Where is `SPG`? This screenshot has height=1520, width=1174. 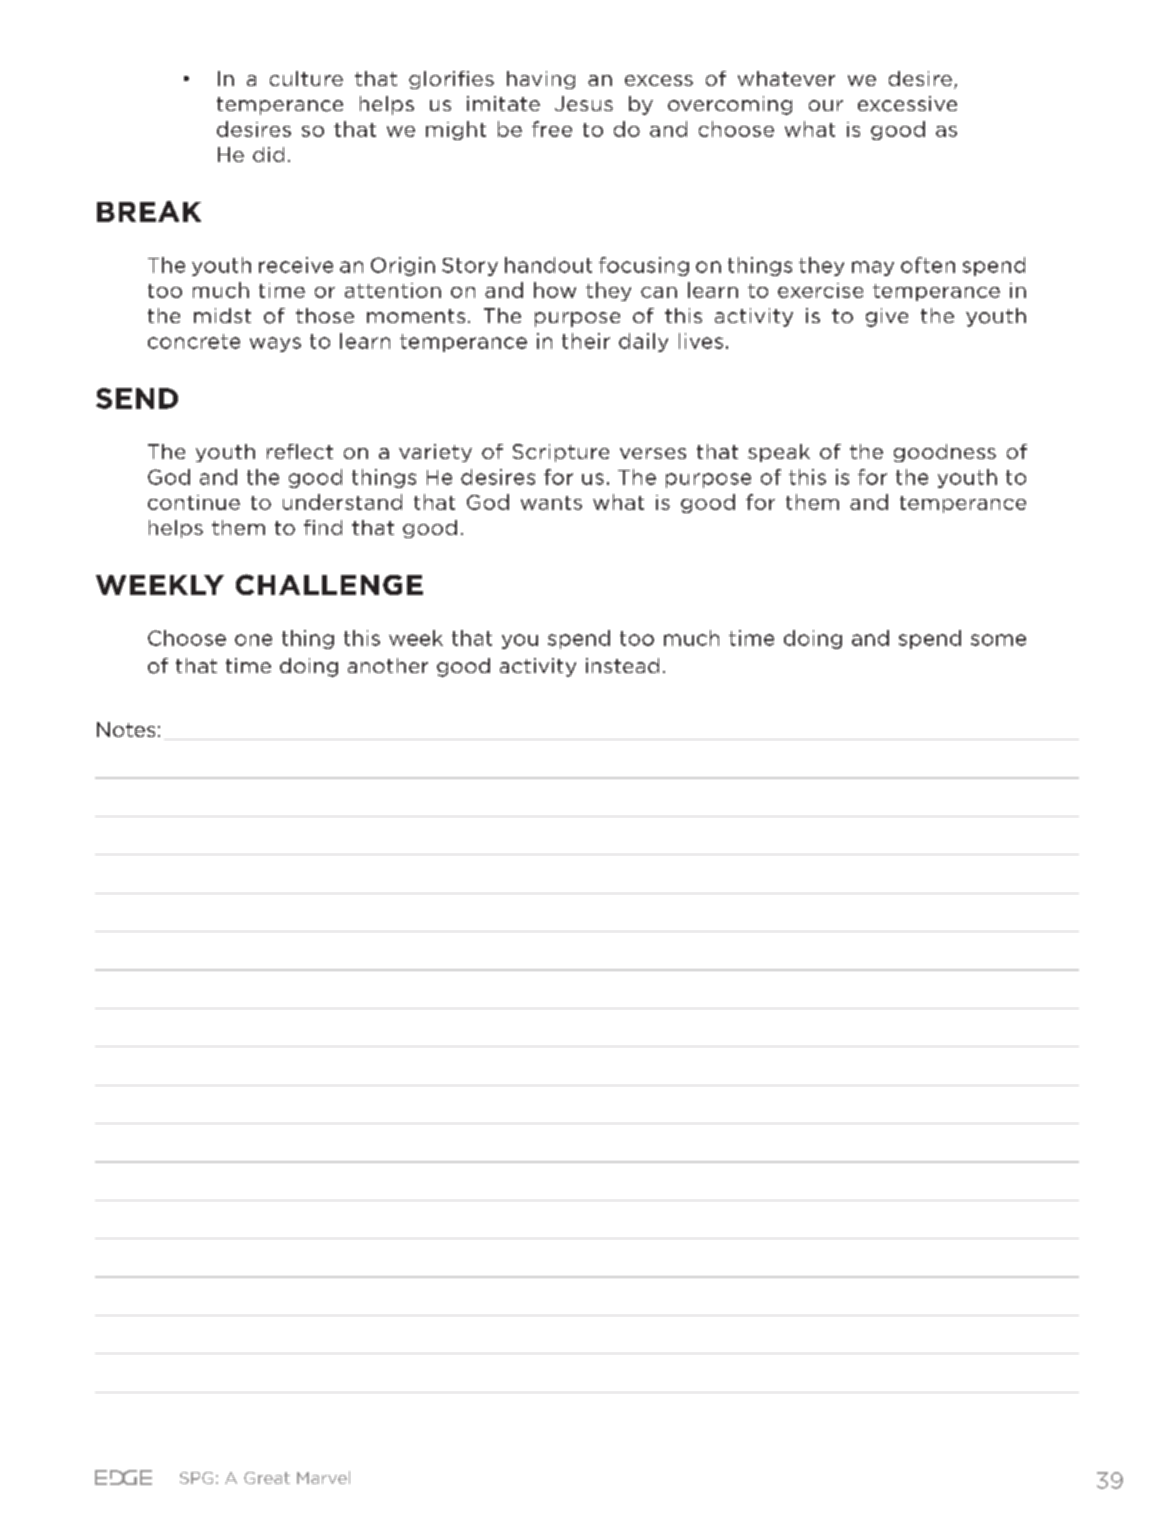
SPG is located at coordinates (196, 1478).
